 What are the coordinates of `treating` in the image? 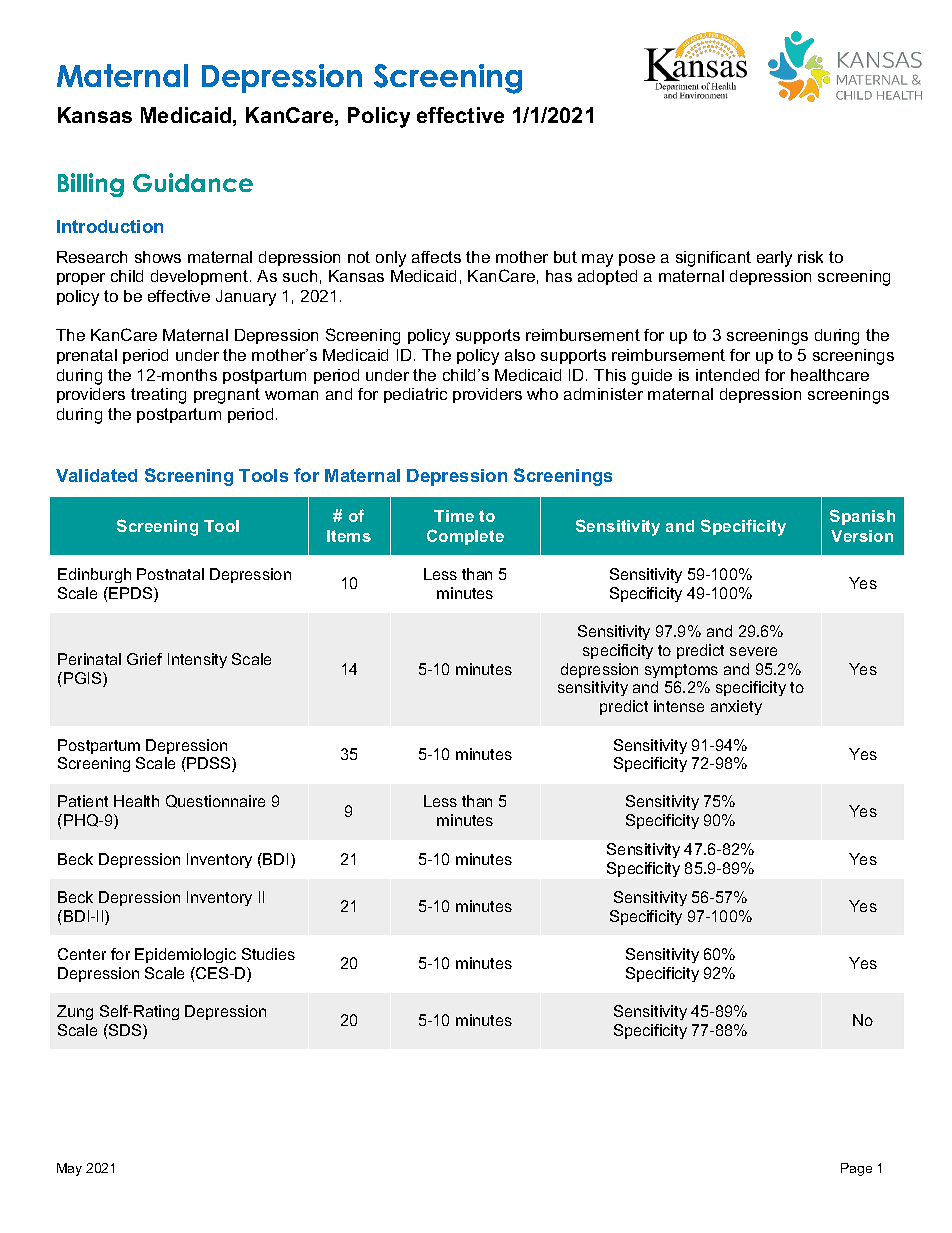 It's located at (158, 396).
